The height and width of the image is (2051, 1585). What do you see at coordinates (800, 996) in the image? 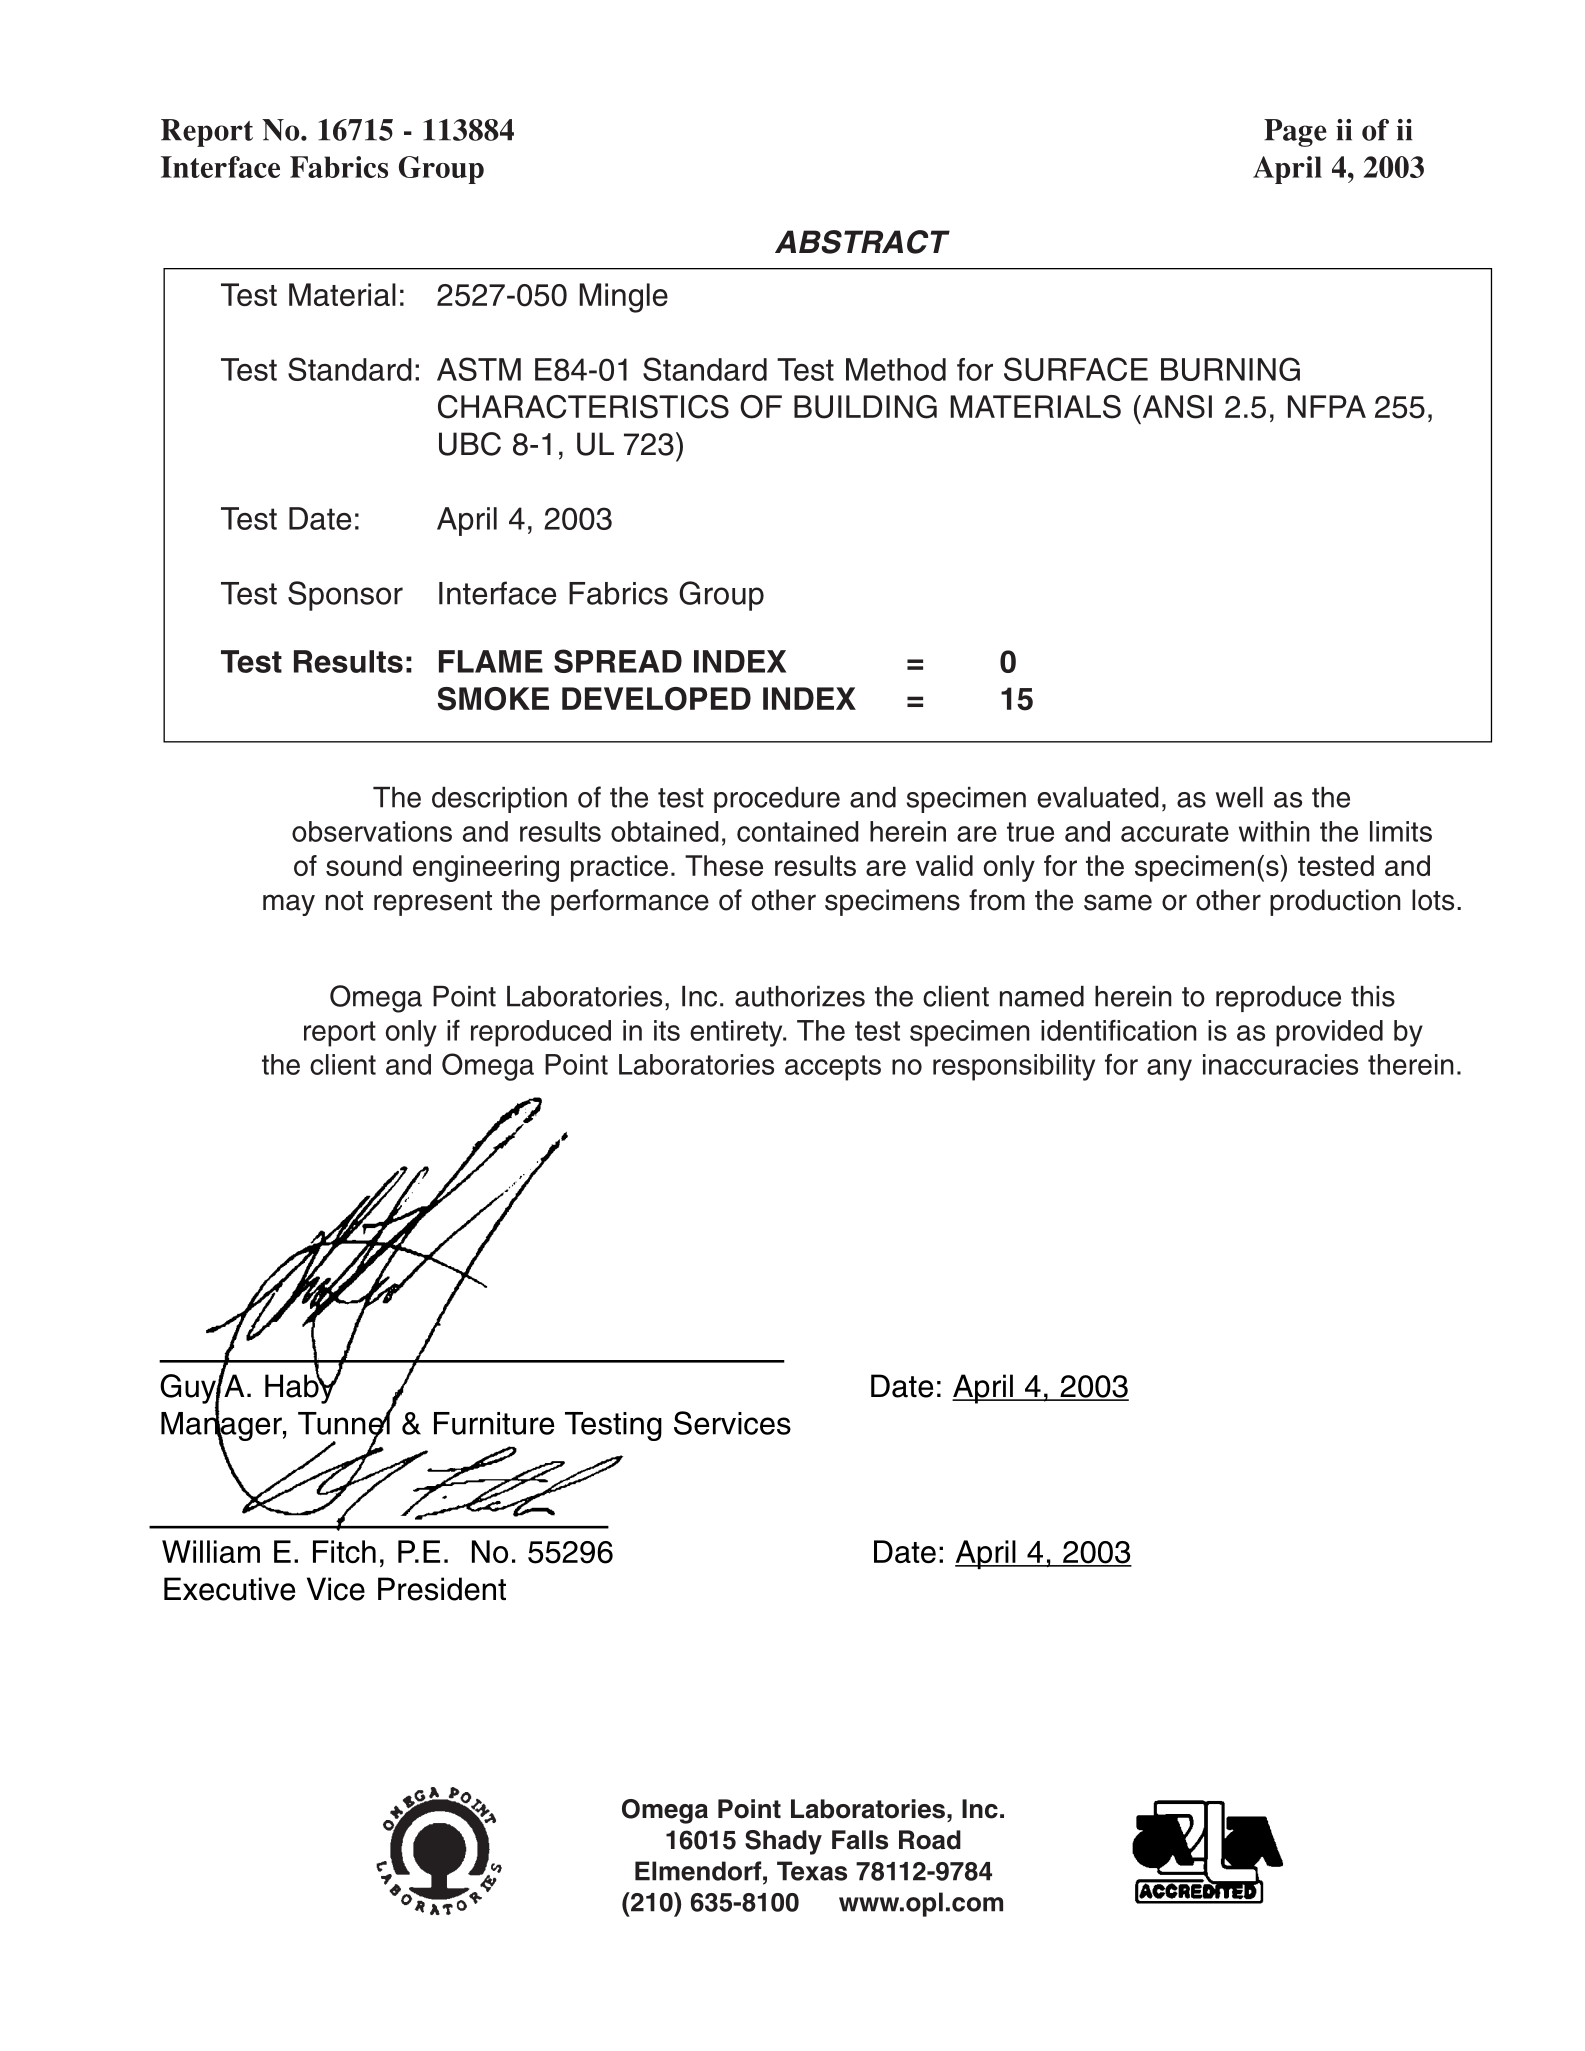
I see `authorizes` at bounding box center [800, 996].
